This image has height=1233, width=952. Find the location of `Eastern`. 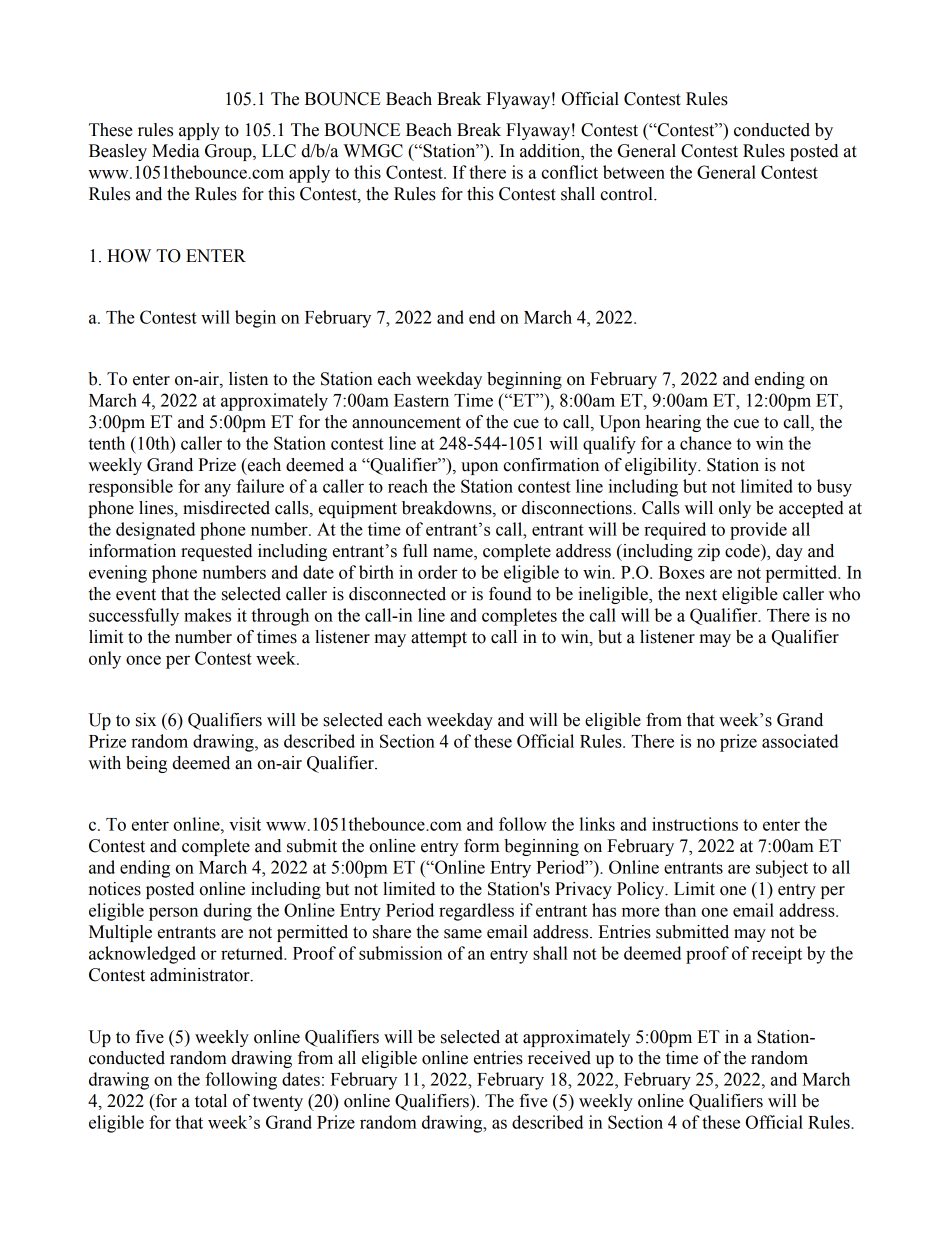

Eastern is located at coordinates (421, 400).
